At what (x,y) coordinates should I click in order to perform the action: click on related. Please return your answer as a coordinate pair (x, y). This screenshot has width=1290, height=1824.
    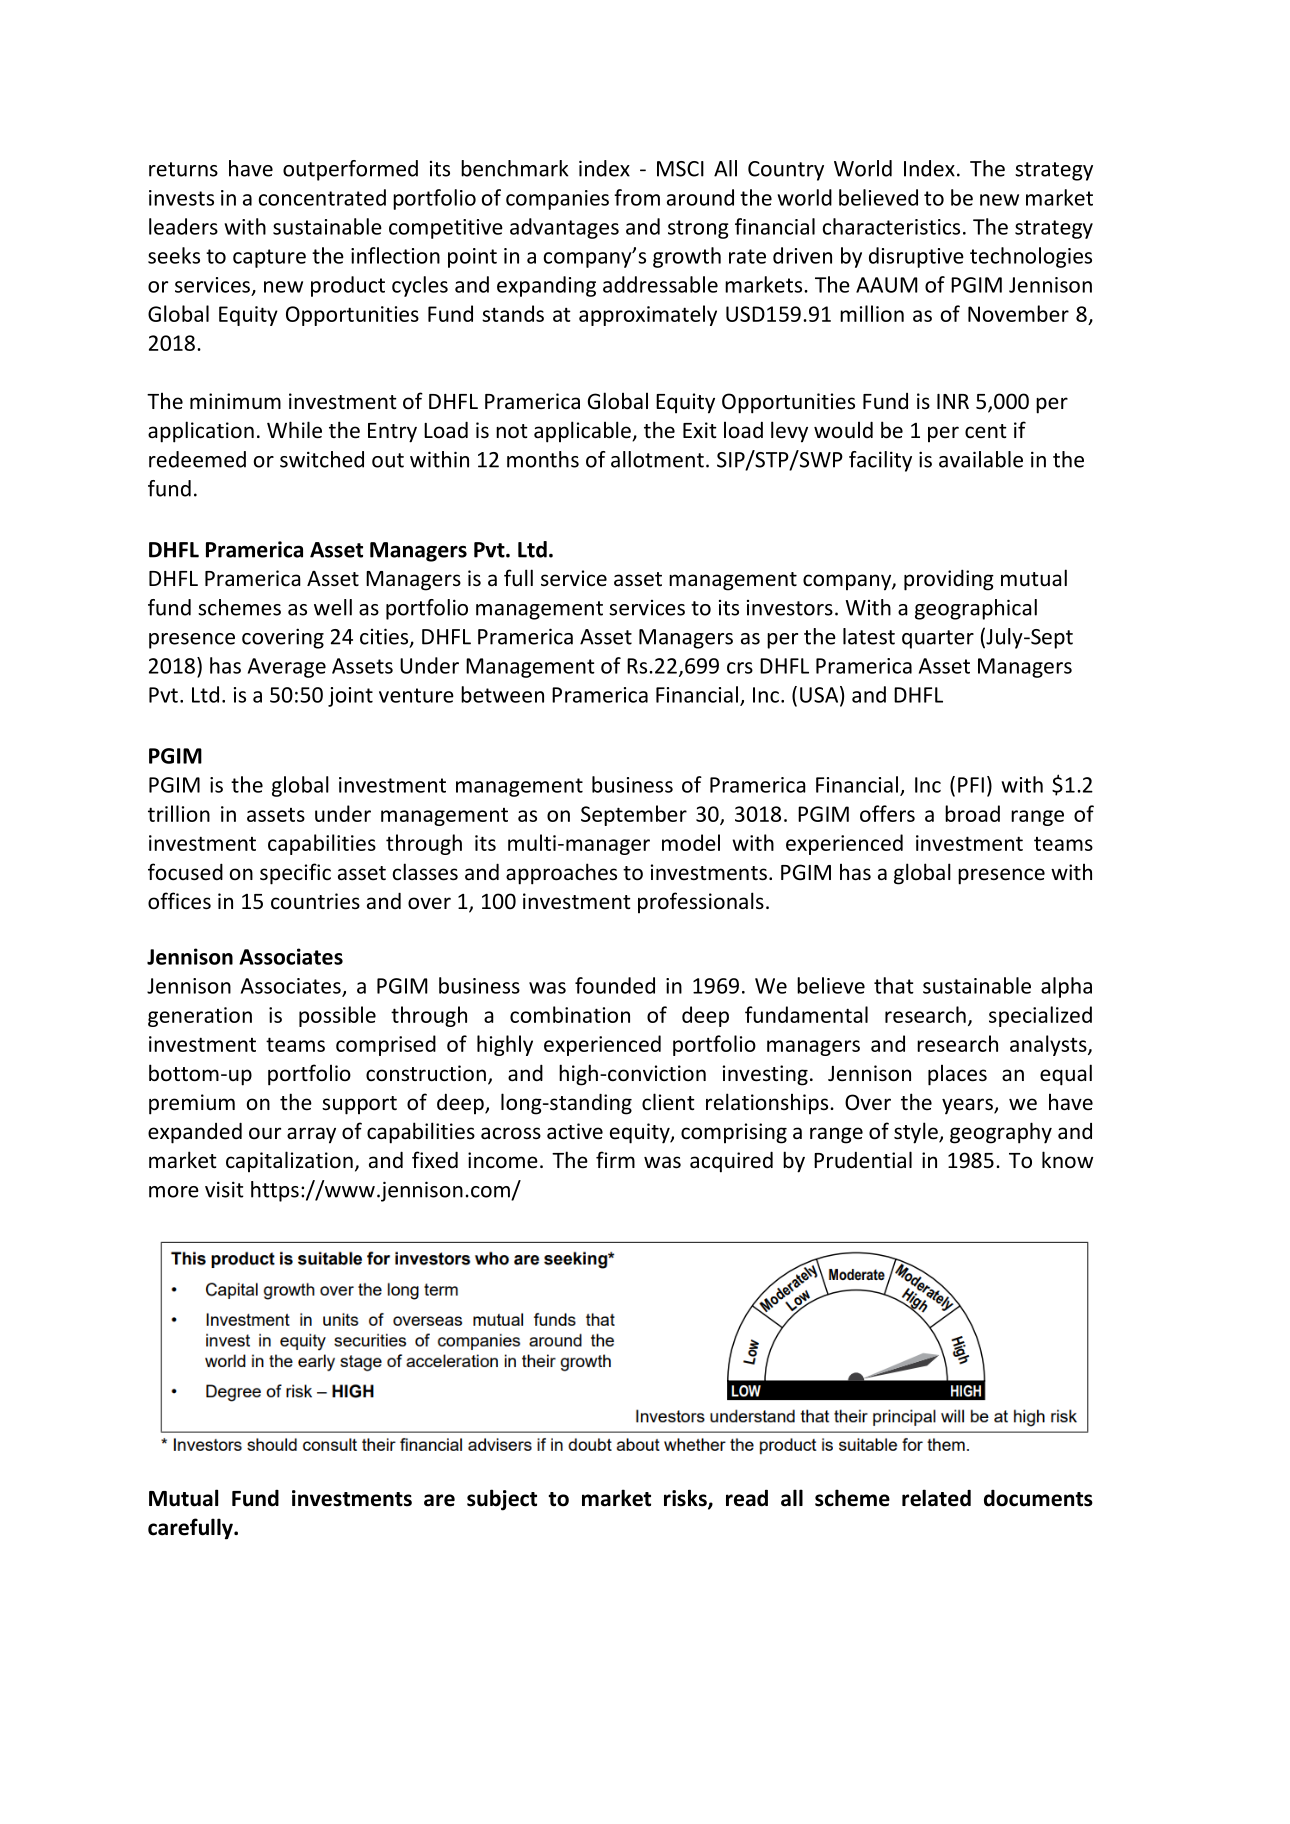
    Looking at the image, I should click on (936, 1498).
